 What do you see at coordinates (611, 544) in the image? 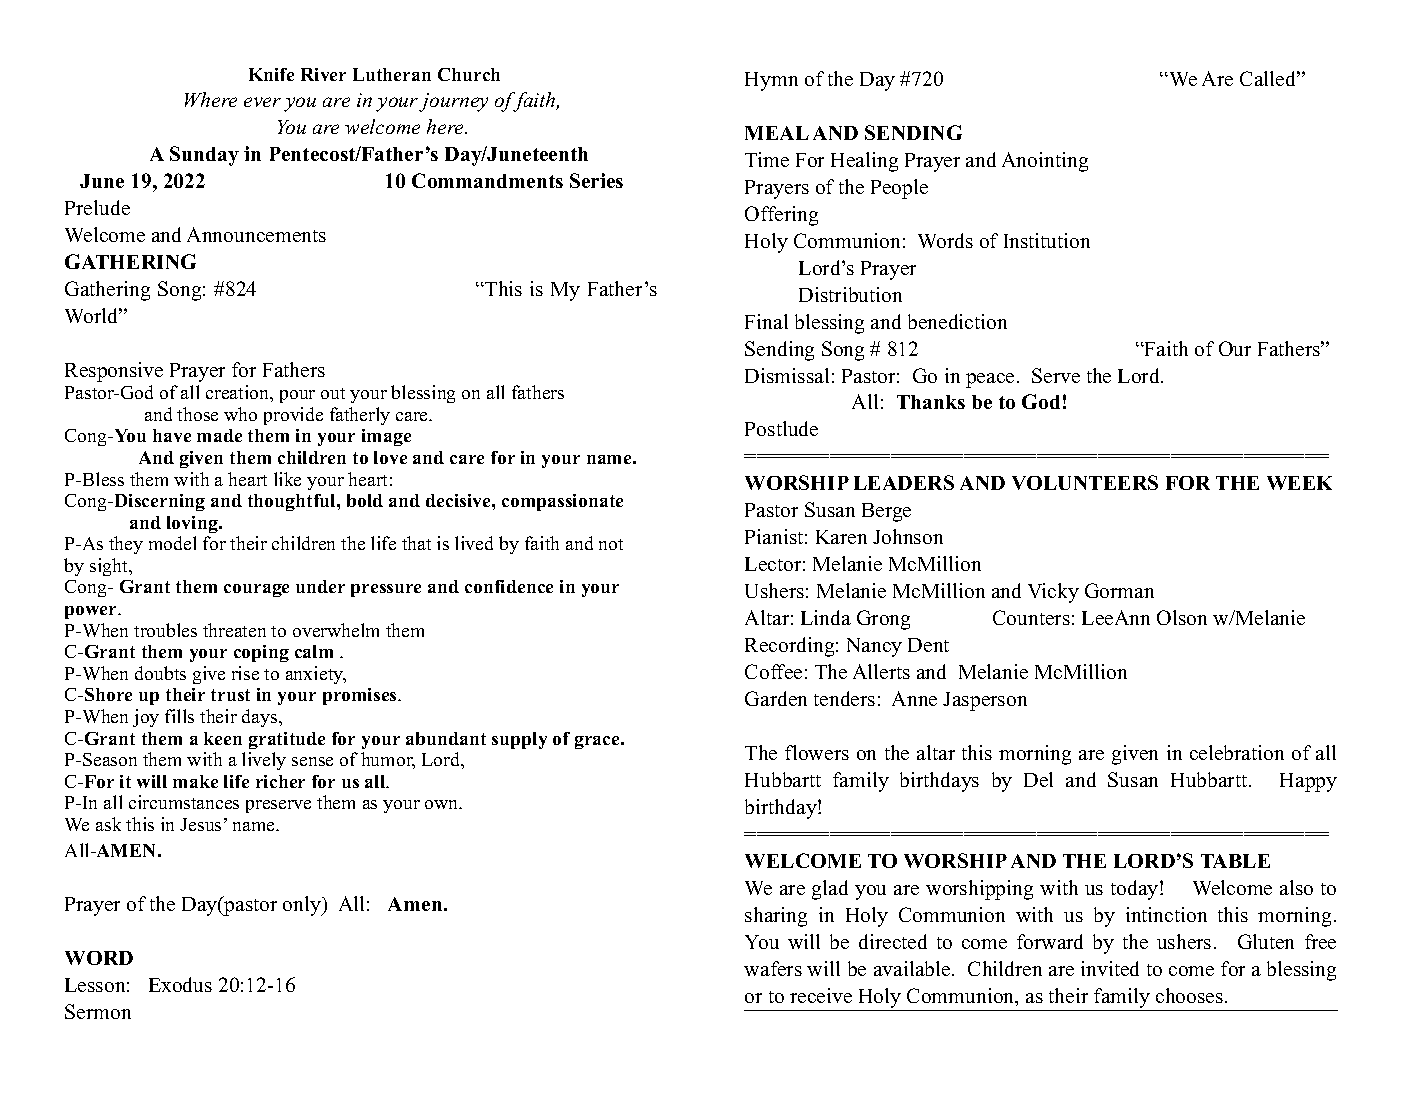
I see `not` at bounding box center [611, 544].
